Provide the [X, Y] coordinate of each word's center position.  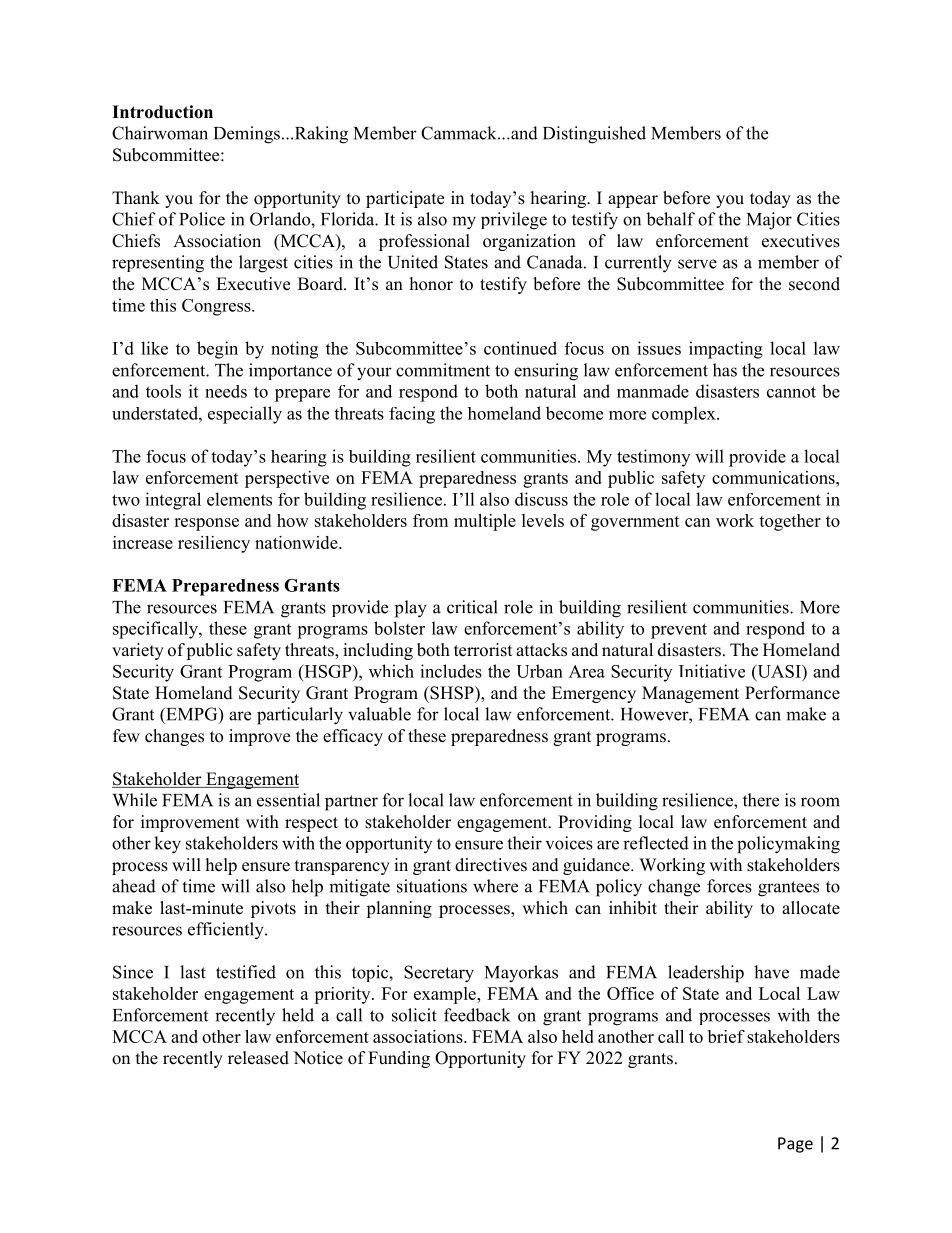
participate [405, 199]
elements [239, 499]
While [134, 800]
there [761, 800]
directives [491, 865]
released [258, 1058]
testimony [653, 458]
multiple [485, 522]
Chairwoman [160, 133]
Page [795, 1145]
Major [769, 221]
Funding [399, 1059]
